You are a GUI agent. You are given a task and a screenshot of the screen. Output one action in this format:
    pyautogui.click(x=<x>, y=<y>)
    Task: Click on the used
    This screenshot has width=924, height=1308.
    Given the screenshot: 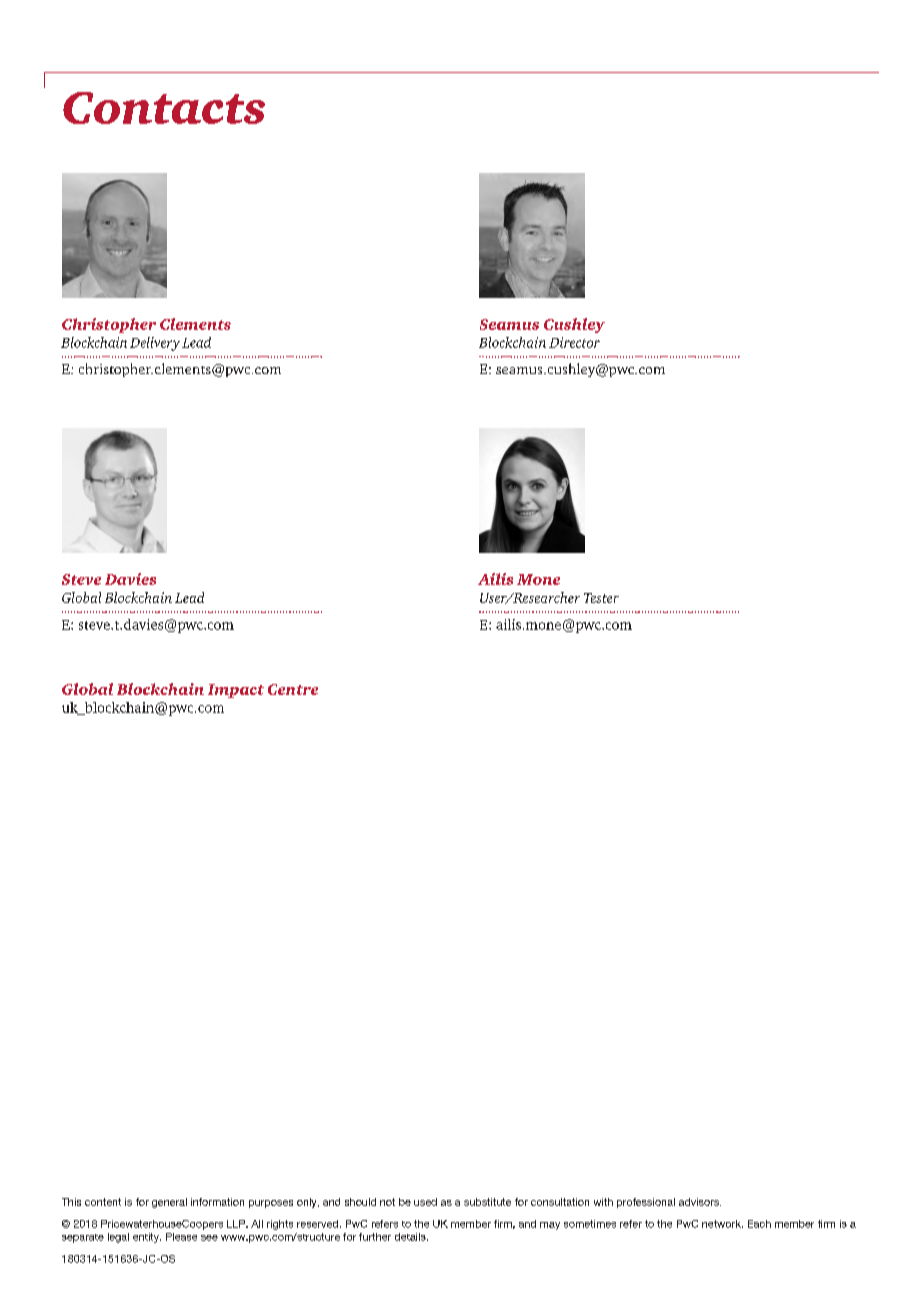 What is the action you would take?
    pyautogui.click(x=425, y=1202)
